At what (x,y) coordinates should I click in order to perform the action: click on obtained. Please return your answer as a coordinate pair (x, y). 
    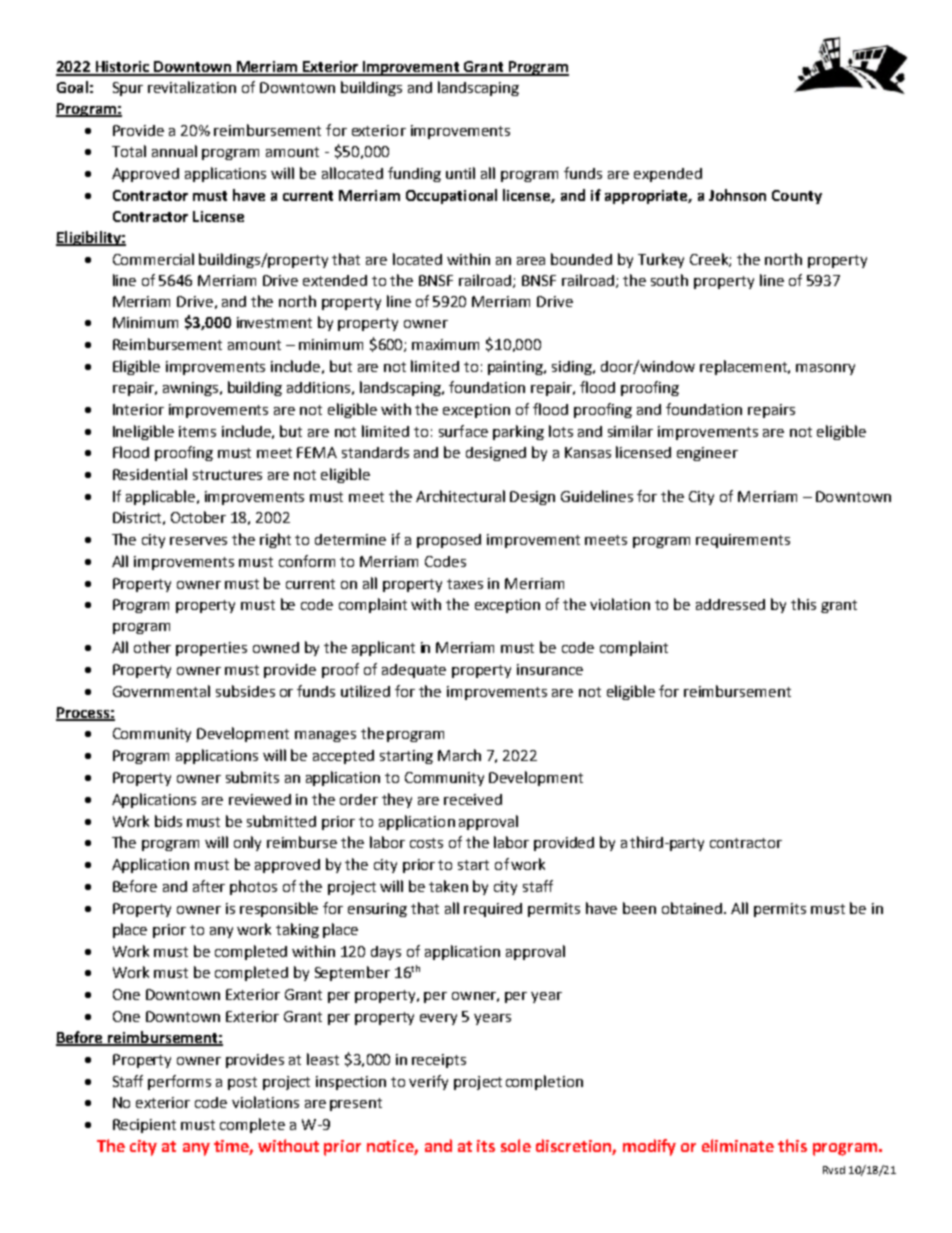
    Looking at the image, I should click on (693, 908).
